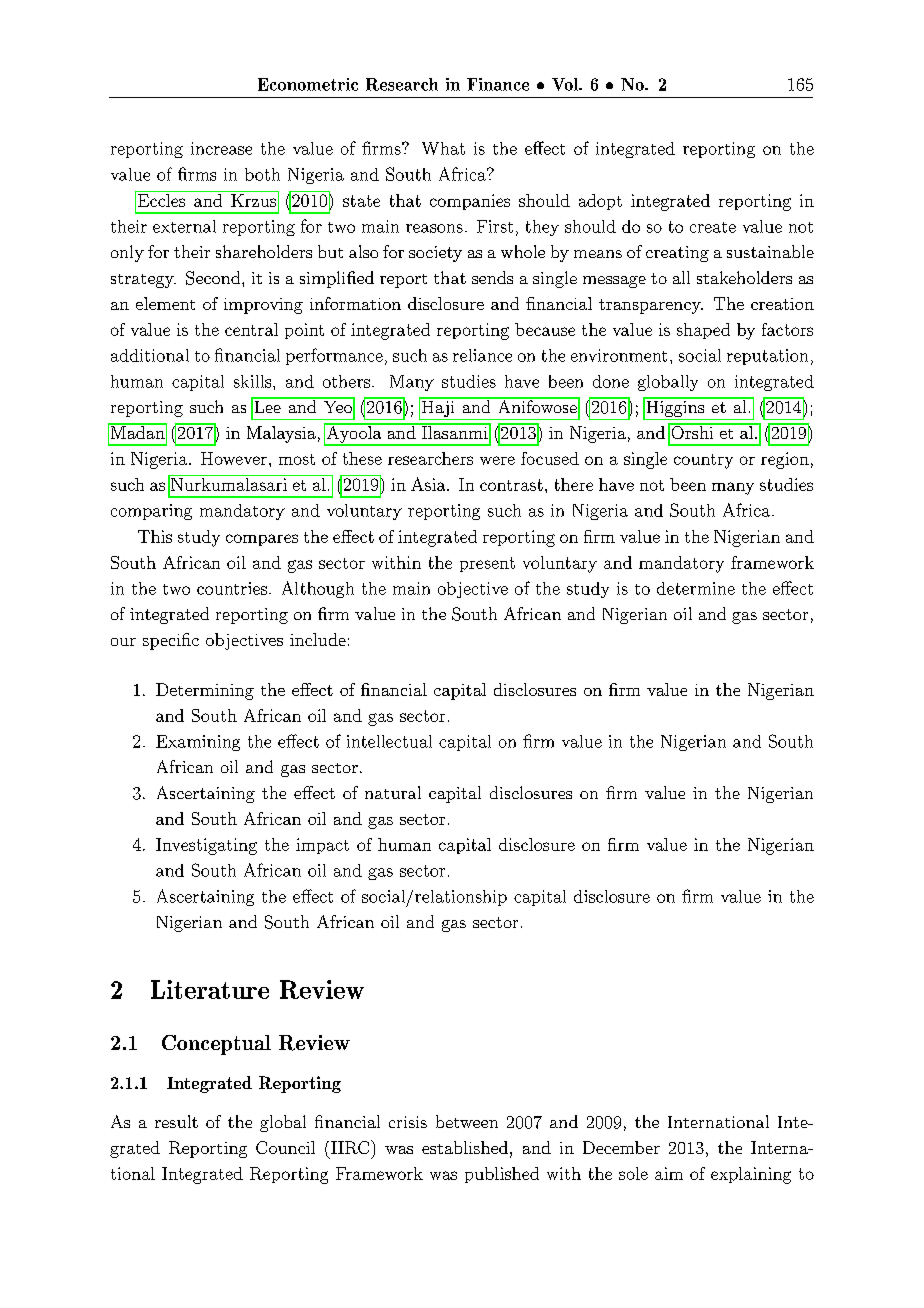  What do you see at coordinates (221, 148) in the document?
I see `increase` at bounding box center [221, 148].
